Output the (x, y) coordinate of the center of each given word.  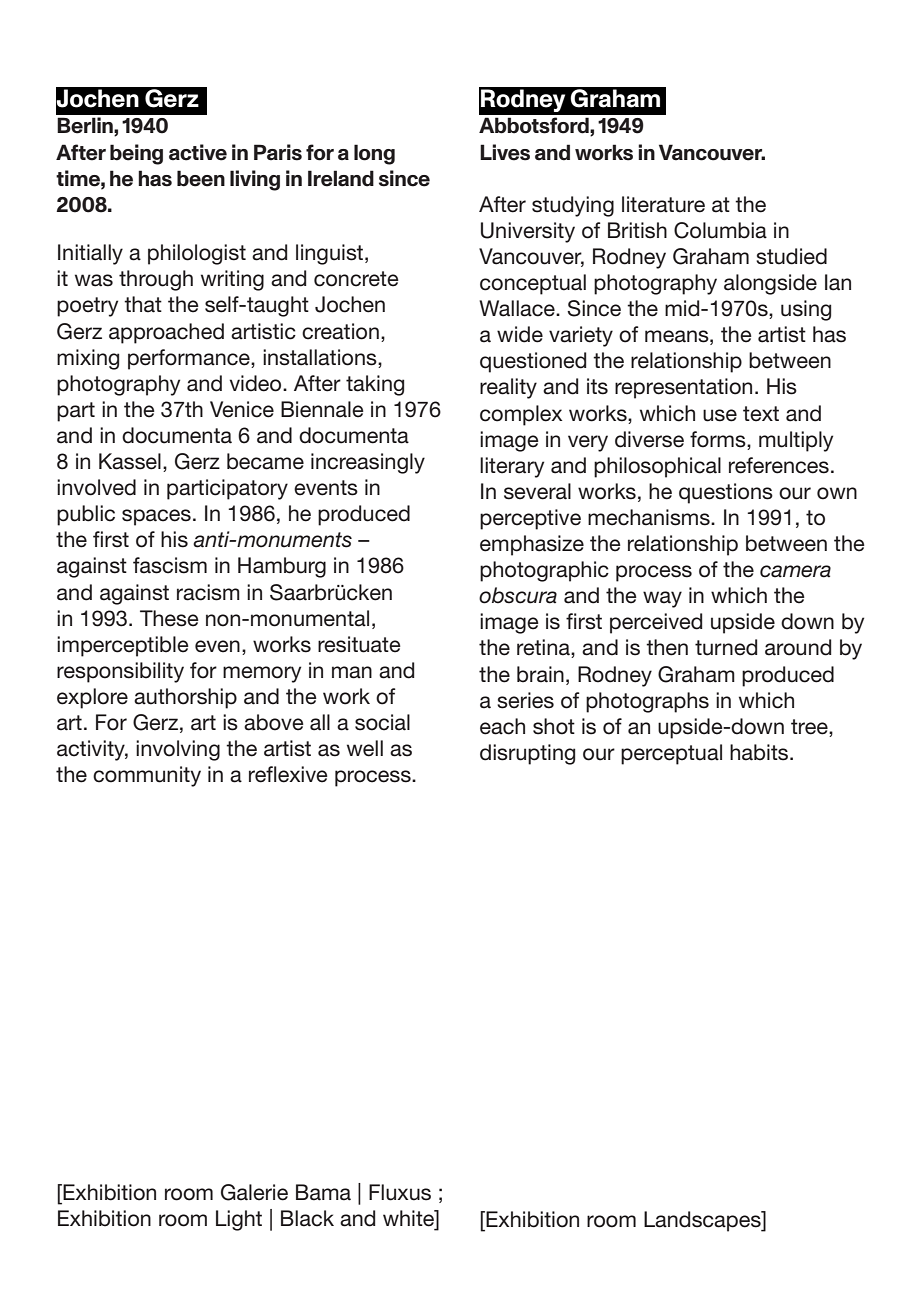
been (201, 178)
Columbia (720, 230)
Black (307, 1218)
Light (239, 1220)
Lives (505, 152)
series (525, 700)
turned (726, 647)
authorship (185, 698)
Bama (323, 1192)
